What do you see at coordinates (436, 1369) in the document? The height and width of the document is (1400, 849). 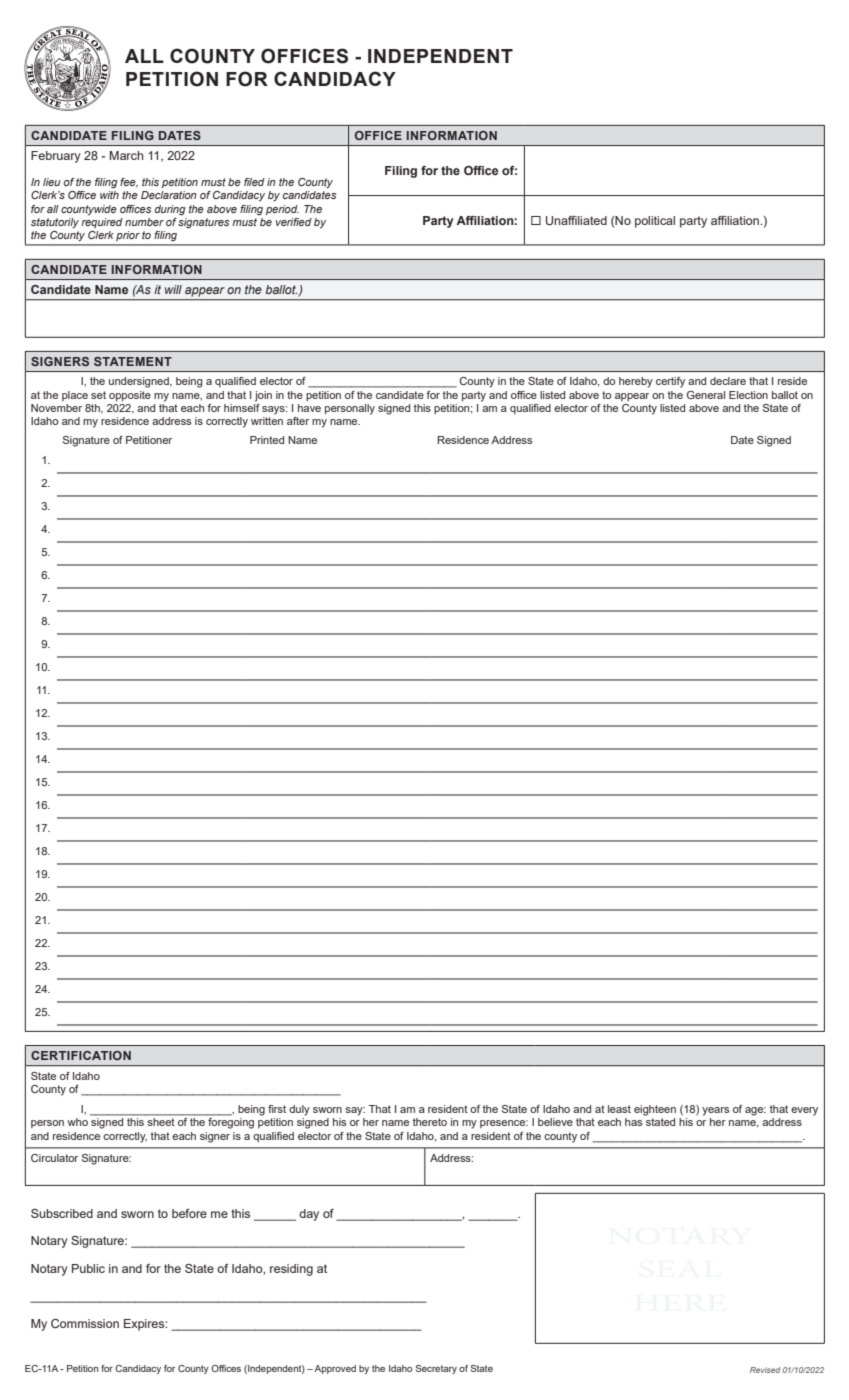 I see `Secretary` at bounding box center [436, 1369].
